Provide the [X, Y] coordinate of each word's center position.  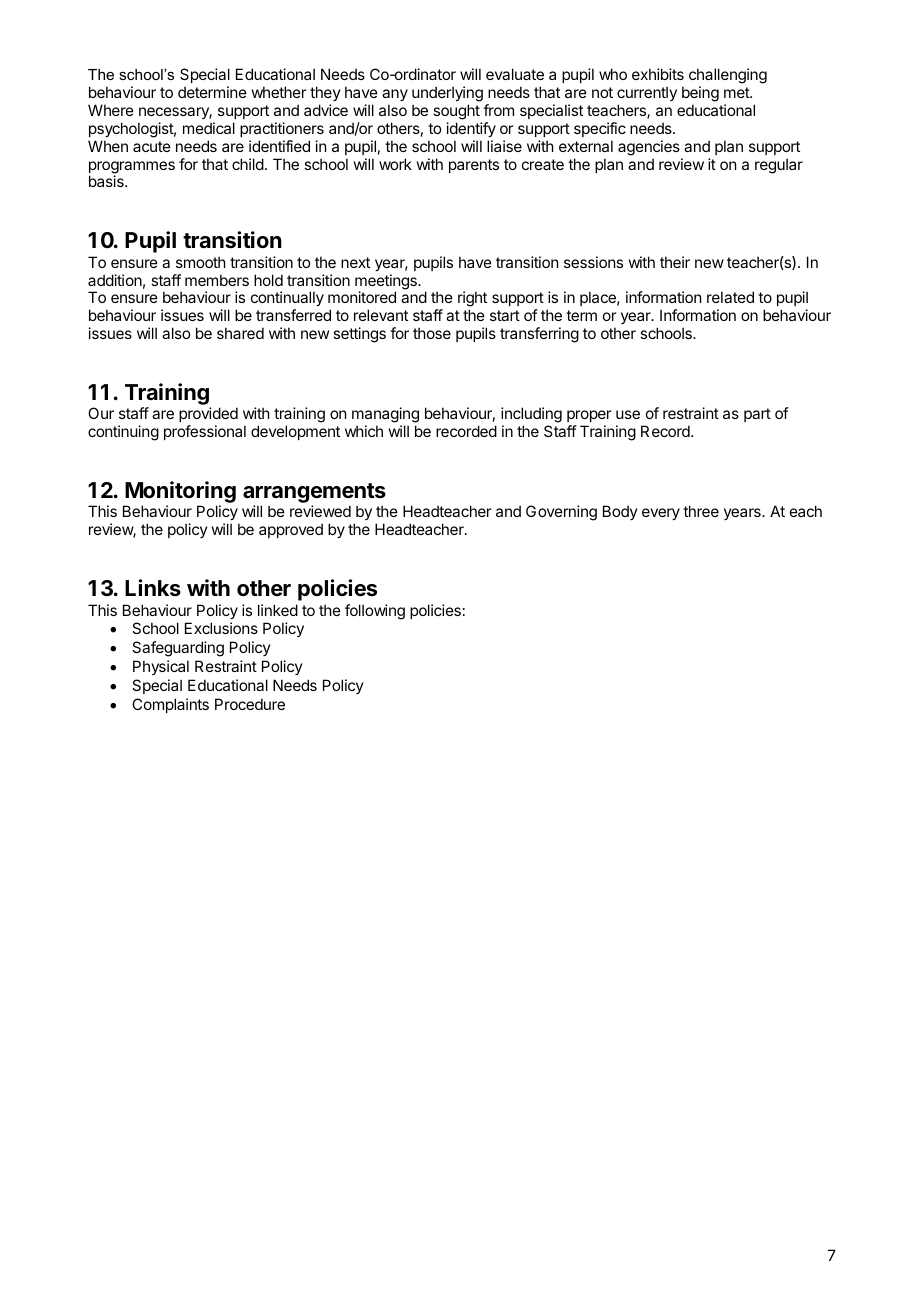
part [757, 415]
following [375, 612]
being [700, 94]
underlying [447, 94]
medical [209, 128]
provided [208, 416]
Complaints [170, 705]
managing [385, 416]
